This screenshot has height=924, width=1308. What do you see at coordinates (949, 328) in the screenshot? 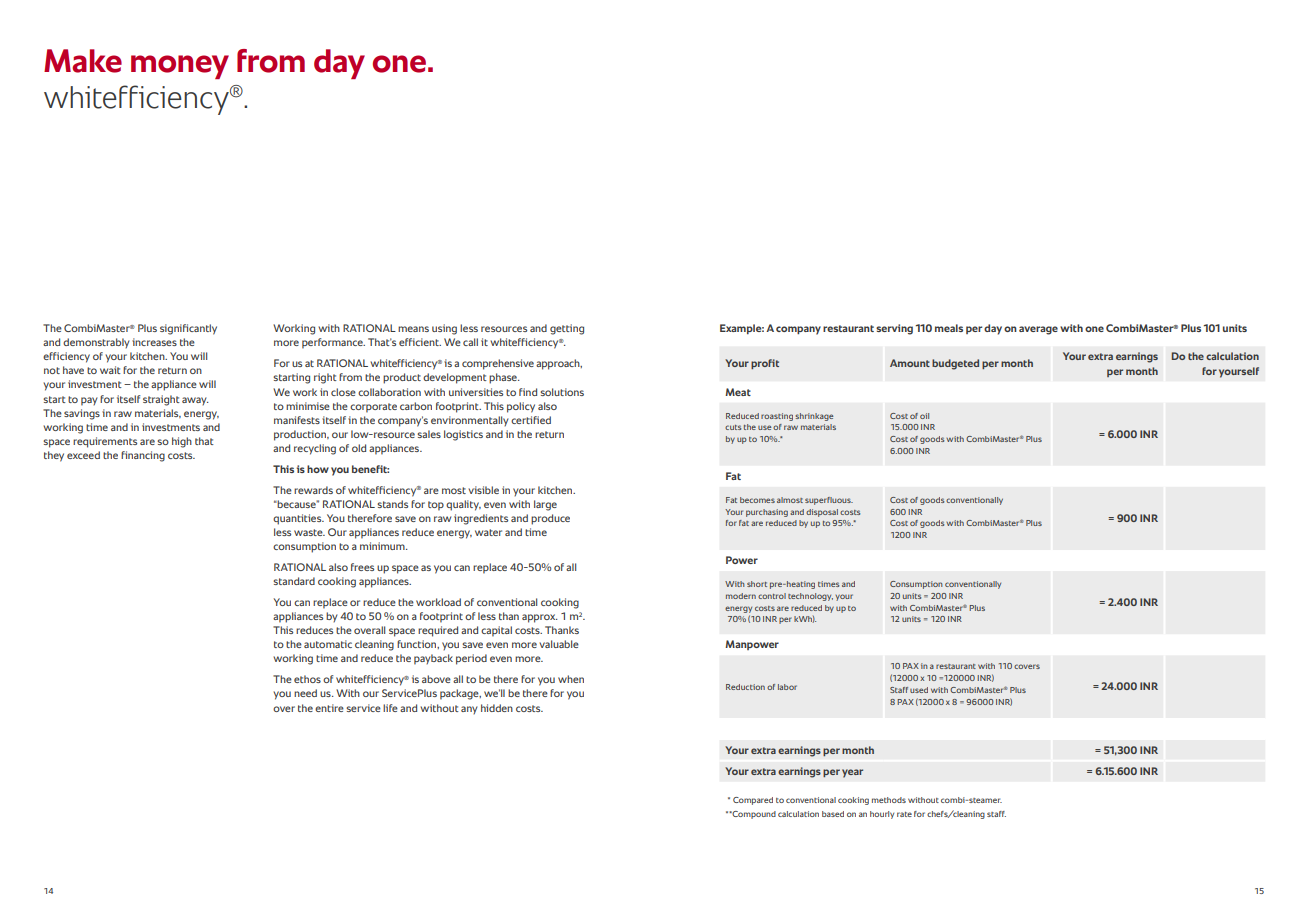
I see `meals` at bounding box center [949, 328].
